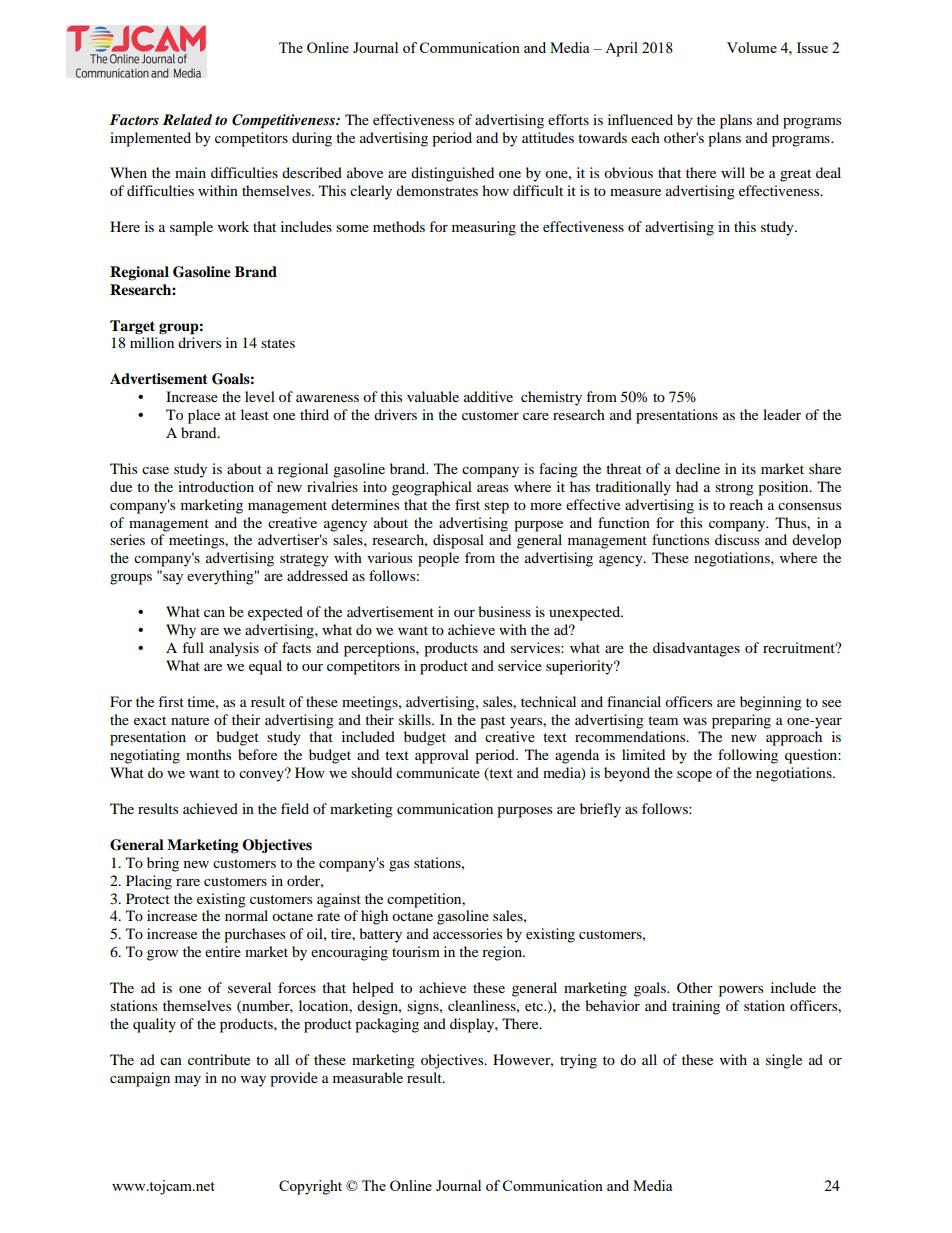  I want to click on disadvantages, so click(696, 649).
